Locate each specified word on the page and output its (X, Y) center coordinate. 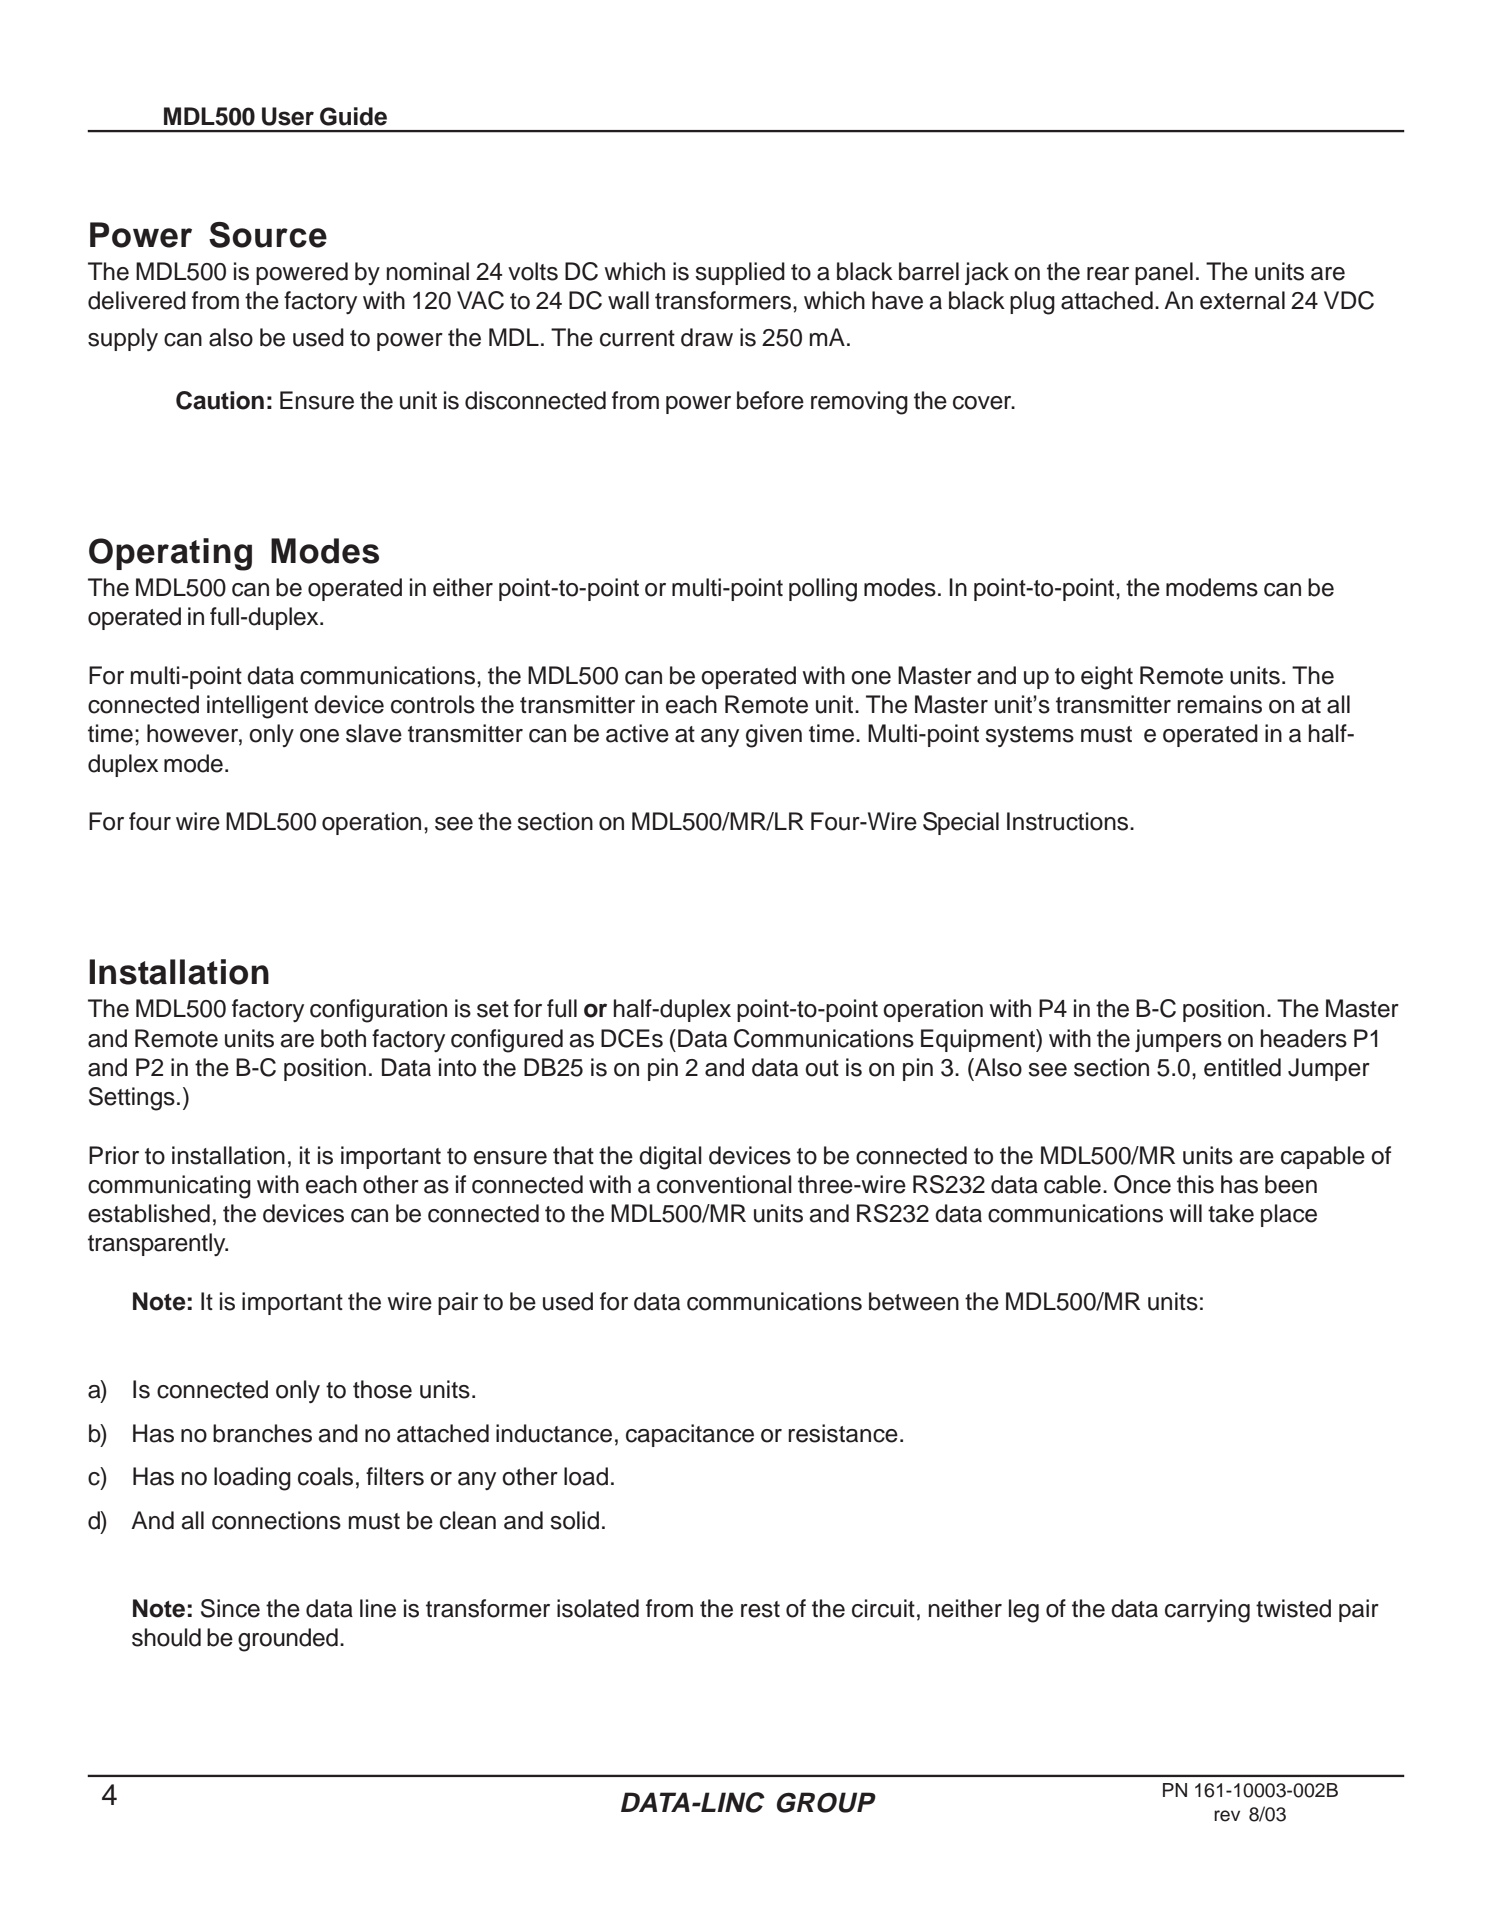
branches (262, 1433)
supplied (740, 273)
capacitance (690, 1435)
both (343, 1038)
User (288, 116)
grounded (288, 1640)
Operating (170, 554)
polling (823, 590)
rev (1227, 1816)
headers (1304, 1038)
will (1185, 1213)
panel (1164, 273)
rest (760, 1609)
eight (1107, 678)
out (822, 1068)
